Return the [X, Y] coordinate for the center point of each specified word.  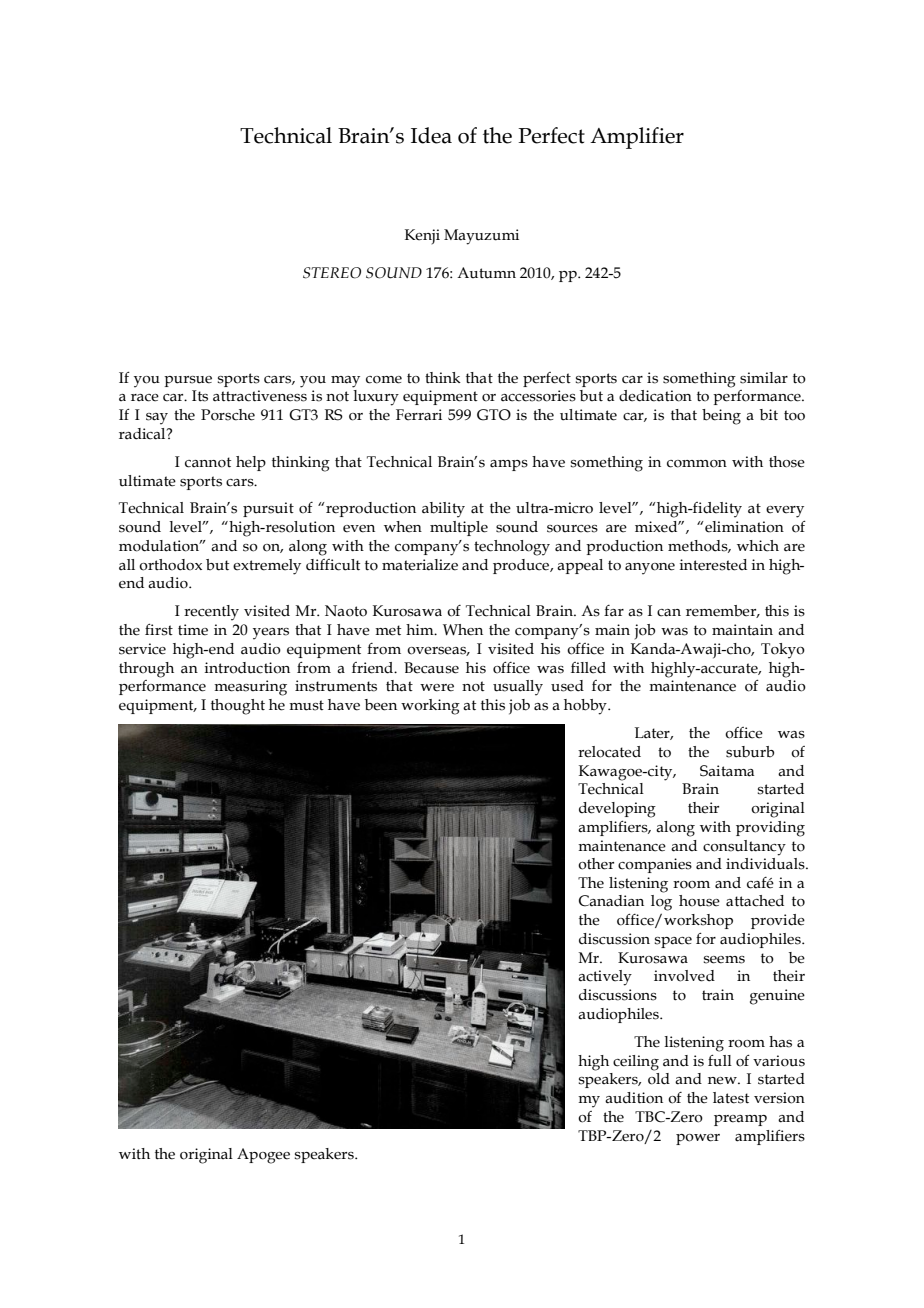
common [697, 464]
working [430, 707]
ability [443, 510]
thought [238, 707]
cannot [208, 462]
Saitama [727, 771]
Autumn [486, 273]
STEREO [332, 273]
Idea [431, 135]
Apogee [263, 1156]
